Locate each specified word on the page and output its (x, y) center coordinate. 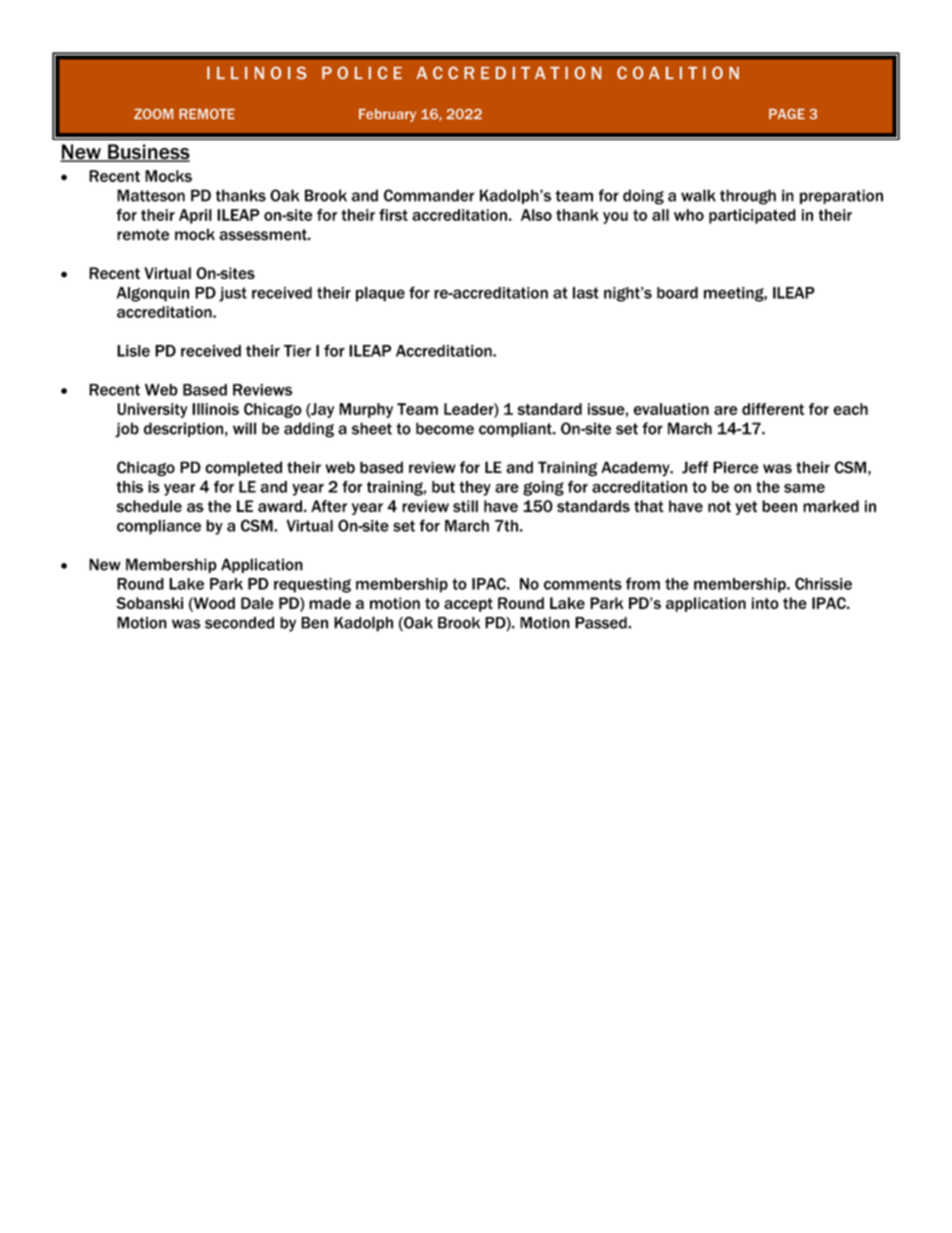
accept (468, 605)
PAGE (787, 114)
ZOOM (153, 114)
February (387, 115)
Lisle (133, 351)
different (773, 409)
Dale (257, 603)
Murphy (366, 410)
